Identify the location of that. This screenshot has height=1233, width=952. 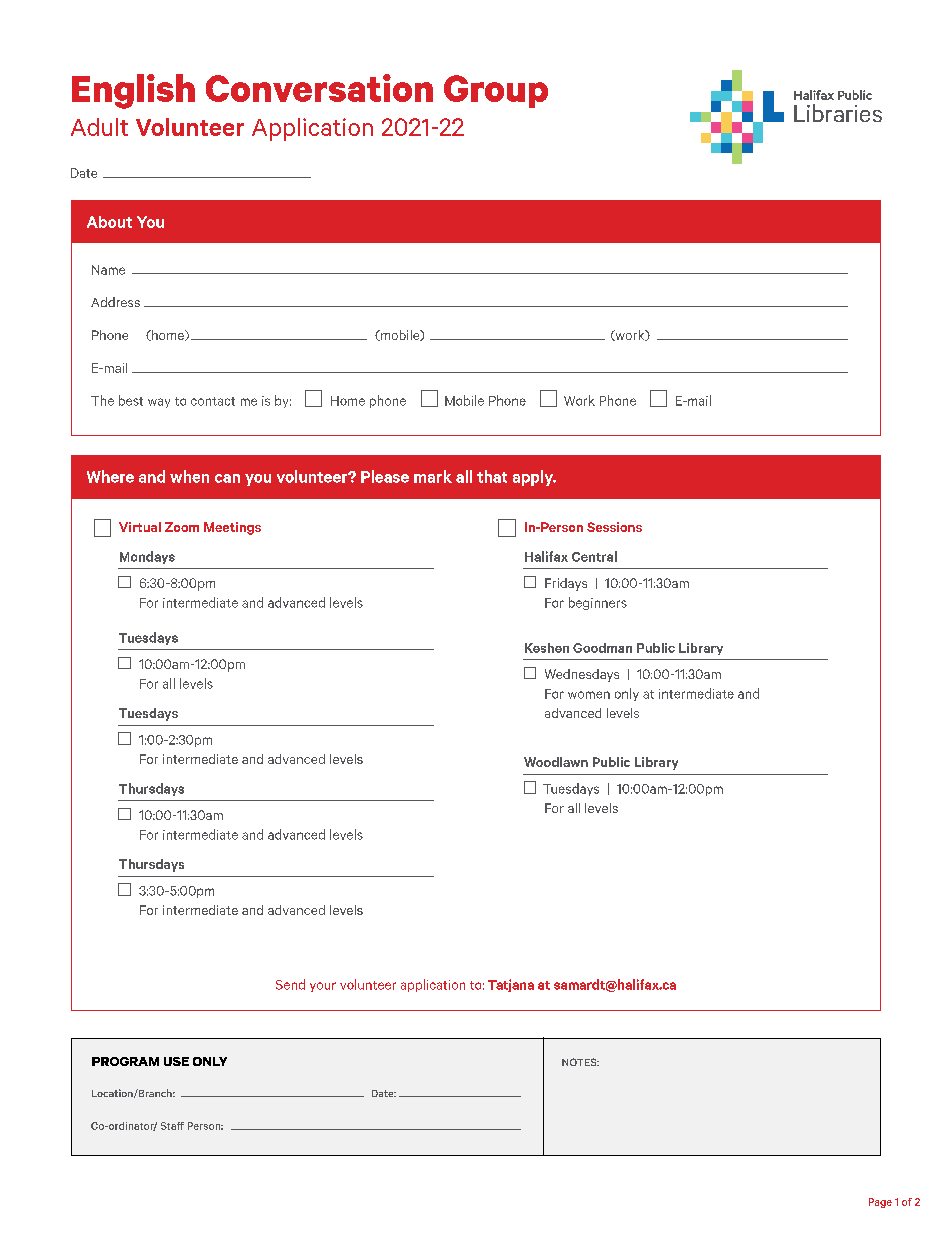
(492, 476).
